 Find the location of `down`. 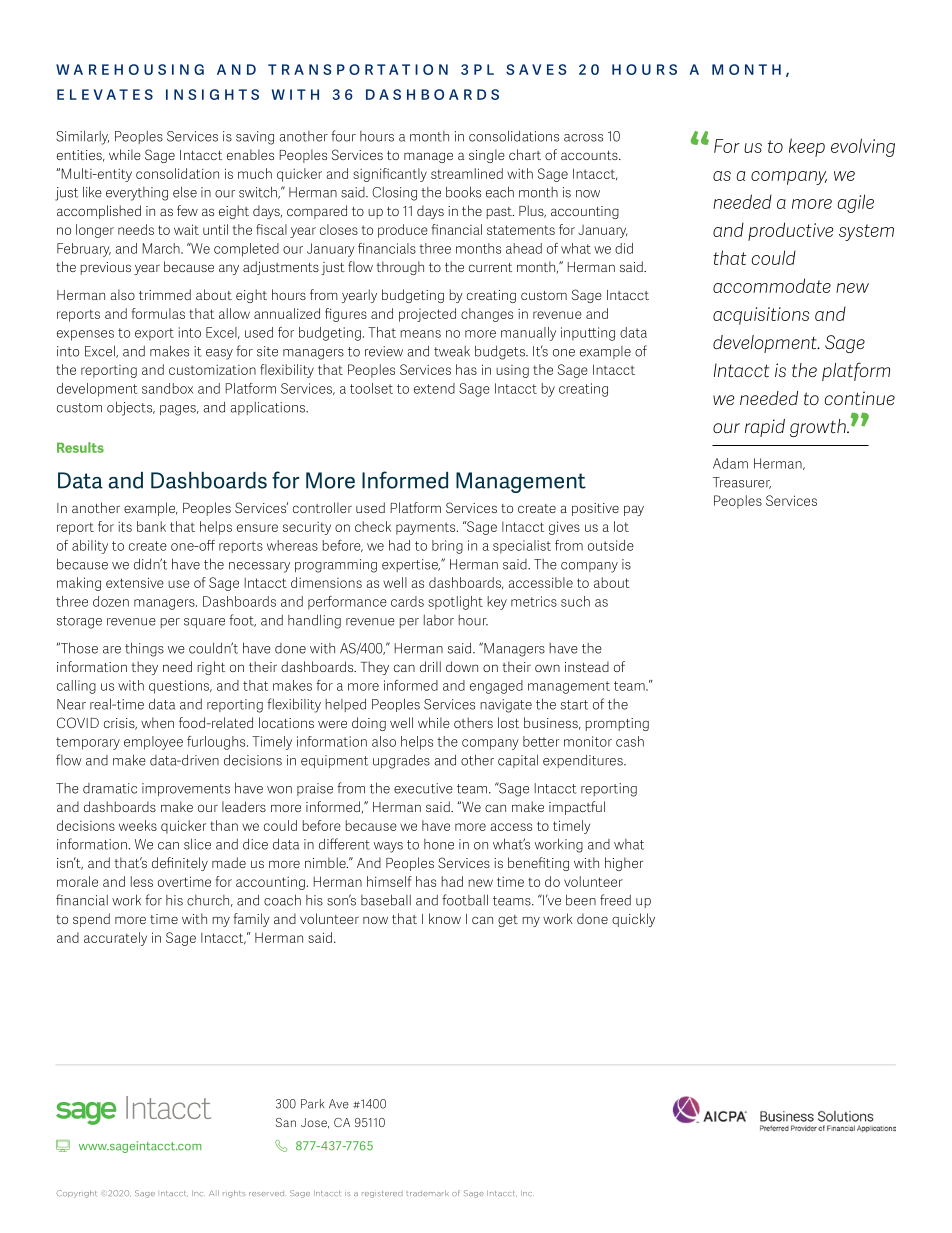

down is located at coordinates (462, 666).
